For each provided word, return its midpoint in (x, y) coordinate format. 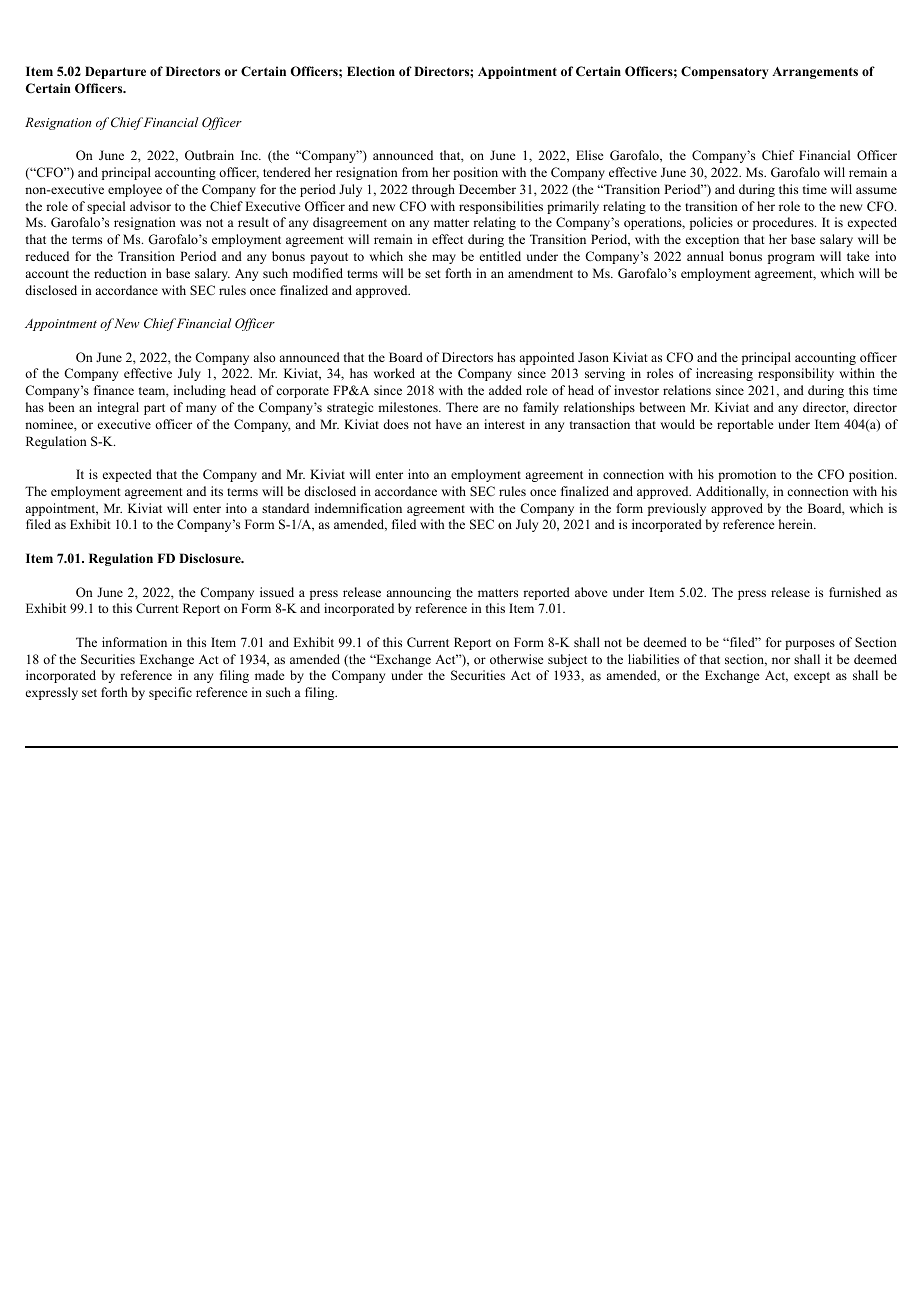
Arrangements (815, 73)
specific (170, 693)
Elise (590, 155)
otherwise (517, 659)
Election (371, 71)
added (505, 390)
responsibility (796, 374)
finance (114, 390)
